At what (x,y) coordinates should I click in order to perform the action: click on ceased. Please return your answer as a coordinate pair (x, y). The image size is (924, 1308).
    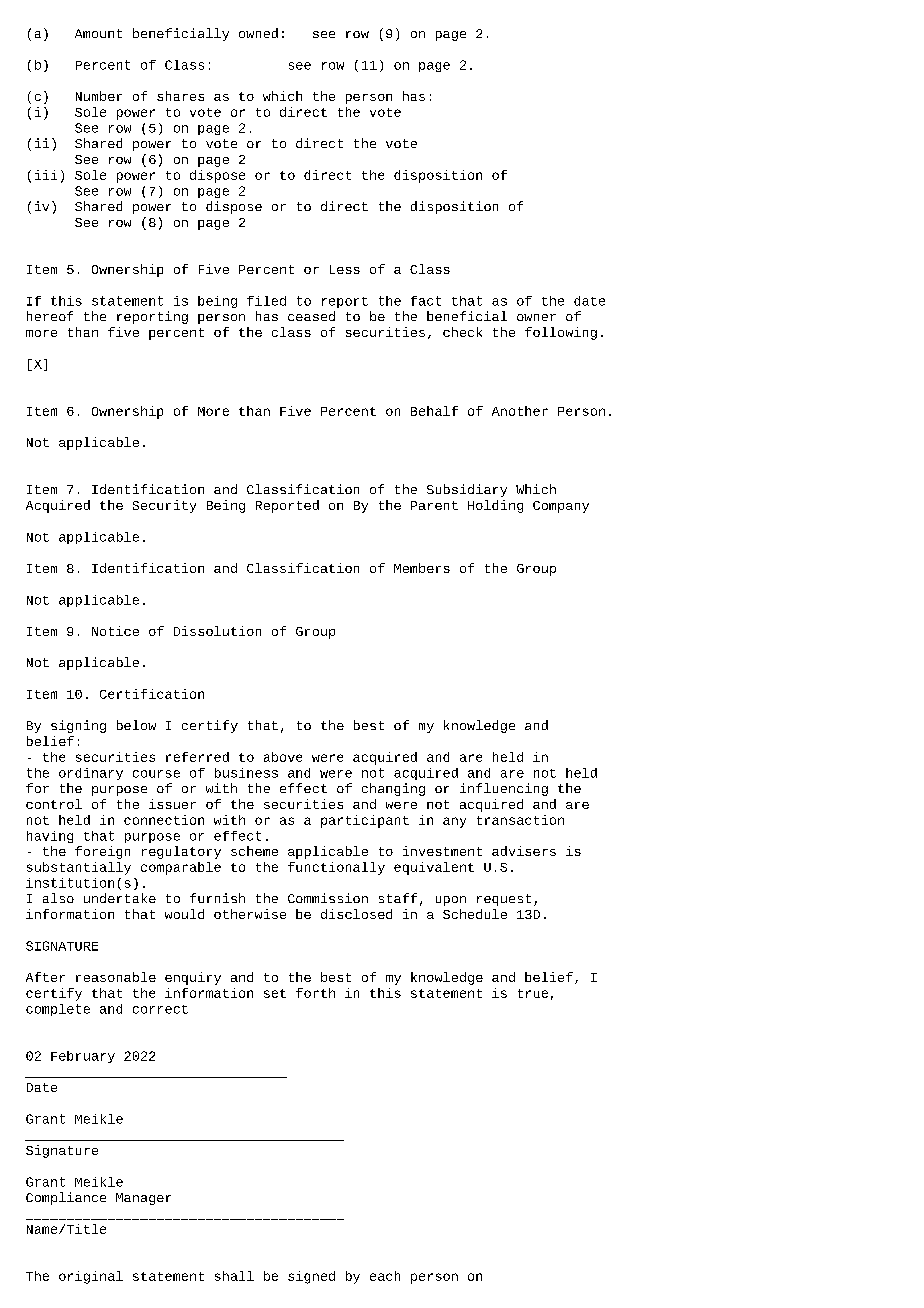
    Looking at the image, I should click on (311, 316).
